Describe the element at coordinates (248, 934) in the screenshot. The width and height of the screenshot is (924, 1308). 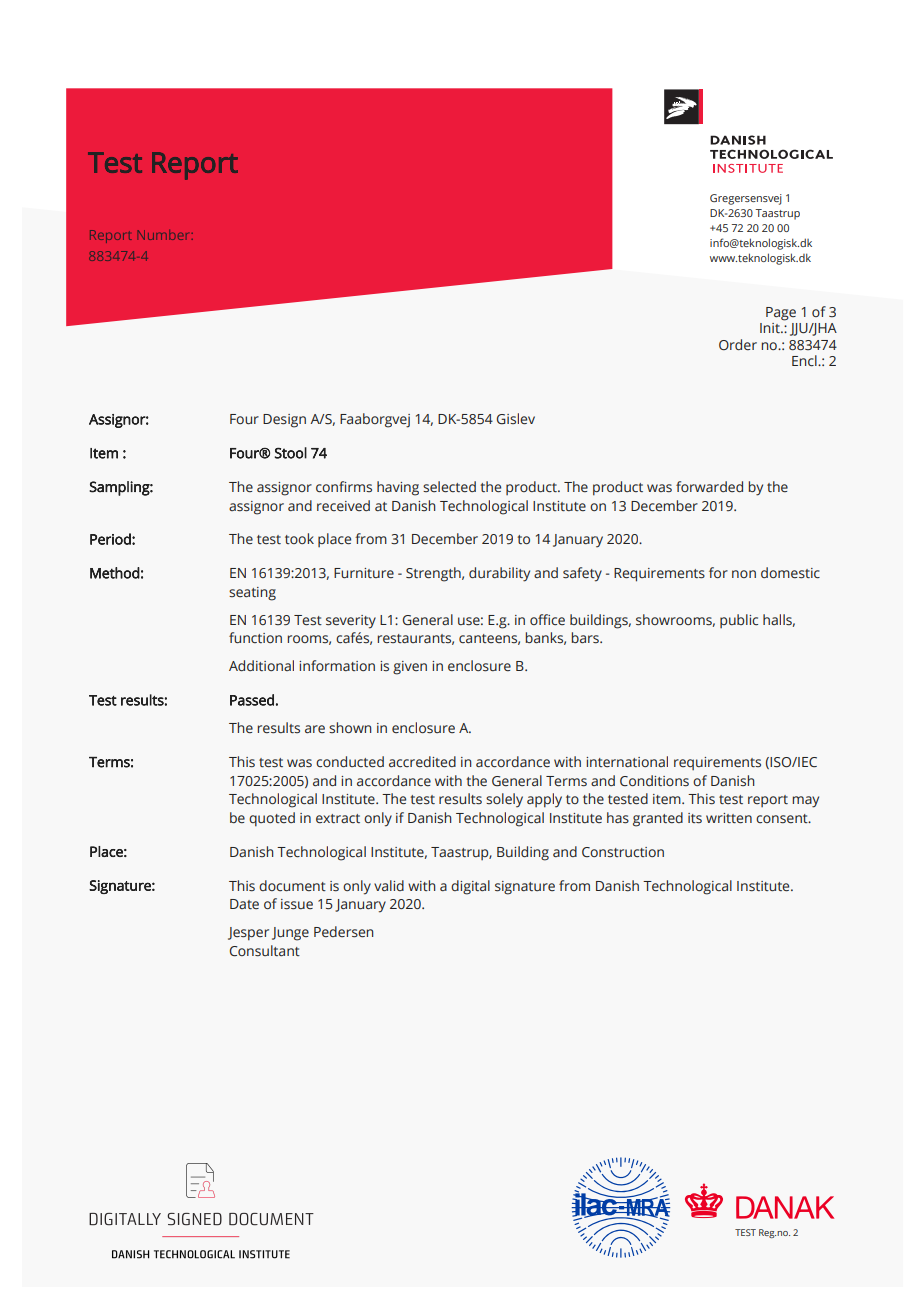
I see `Jesper` at that location.
